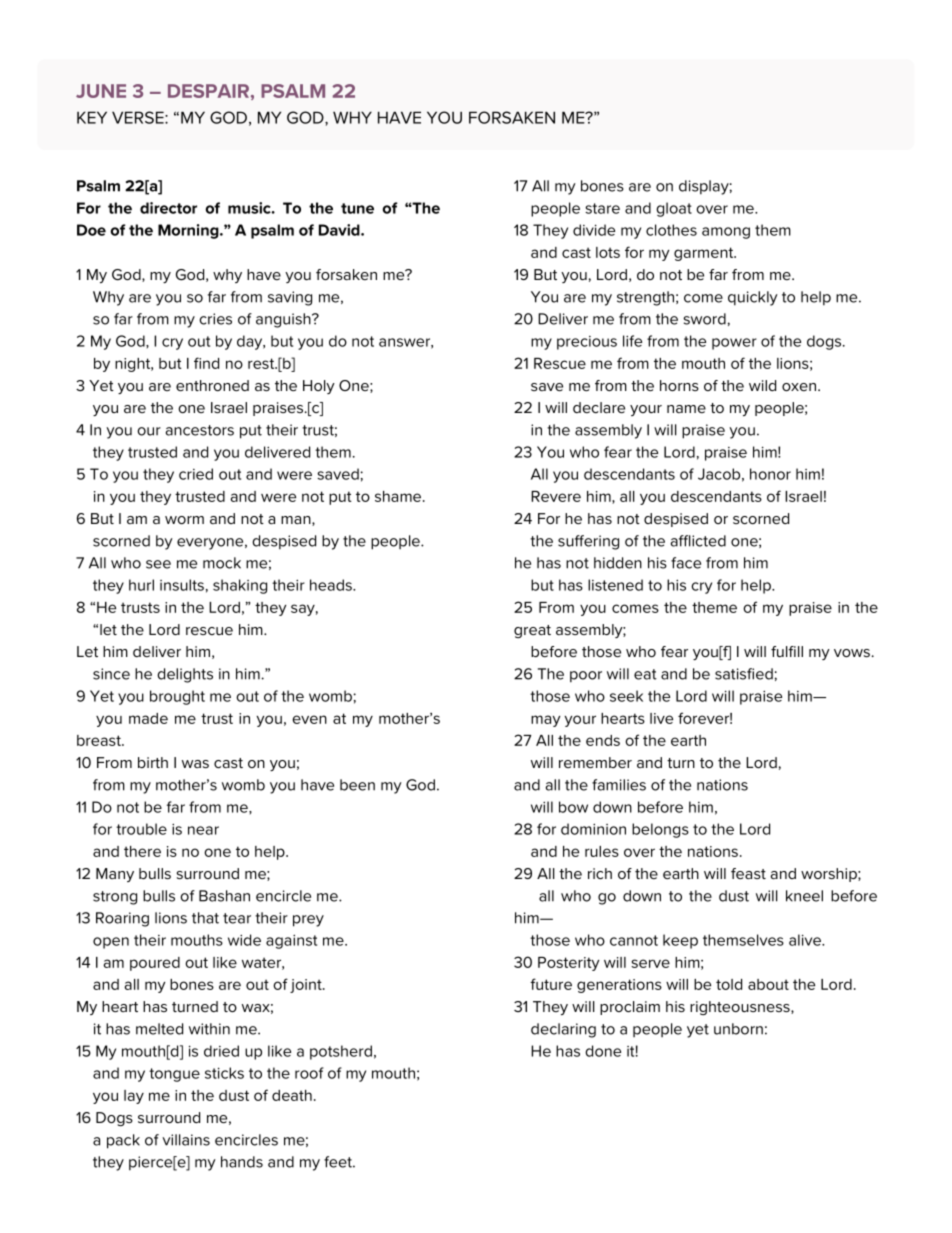 Image resolution: width=952 pixels, height=1233 pixels. I want to click on VERSE, so click(139, 117).
